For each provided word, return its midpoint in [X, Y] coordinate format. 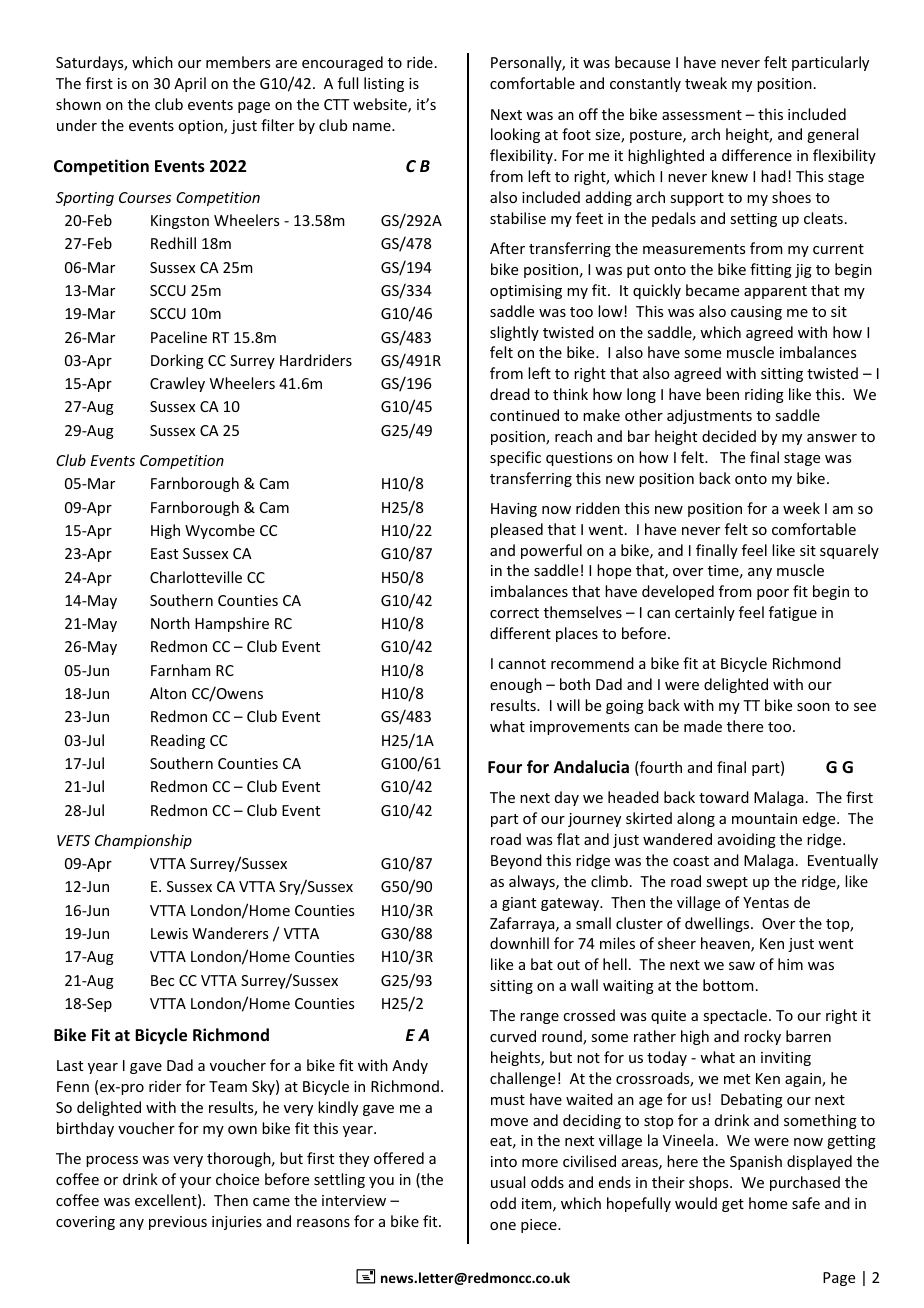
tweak [706, 83]
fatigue [793, 613]
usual [508, 1182]
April [190, 84]
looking [515, 135]
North [170, 623]
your [195, 1182]
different [520, 633]
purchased [805, 1183]
